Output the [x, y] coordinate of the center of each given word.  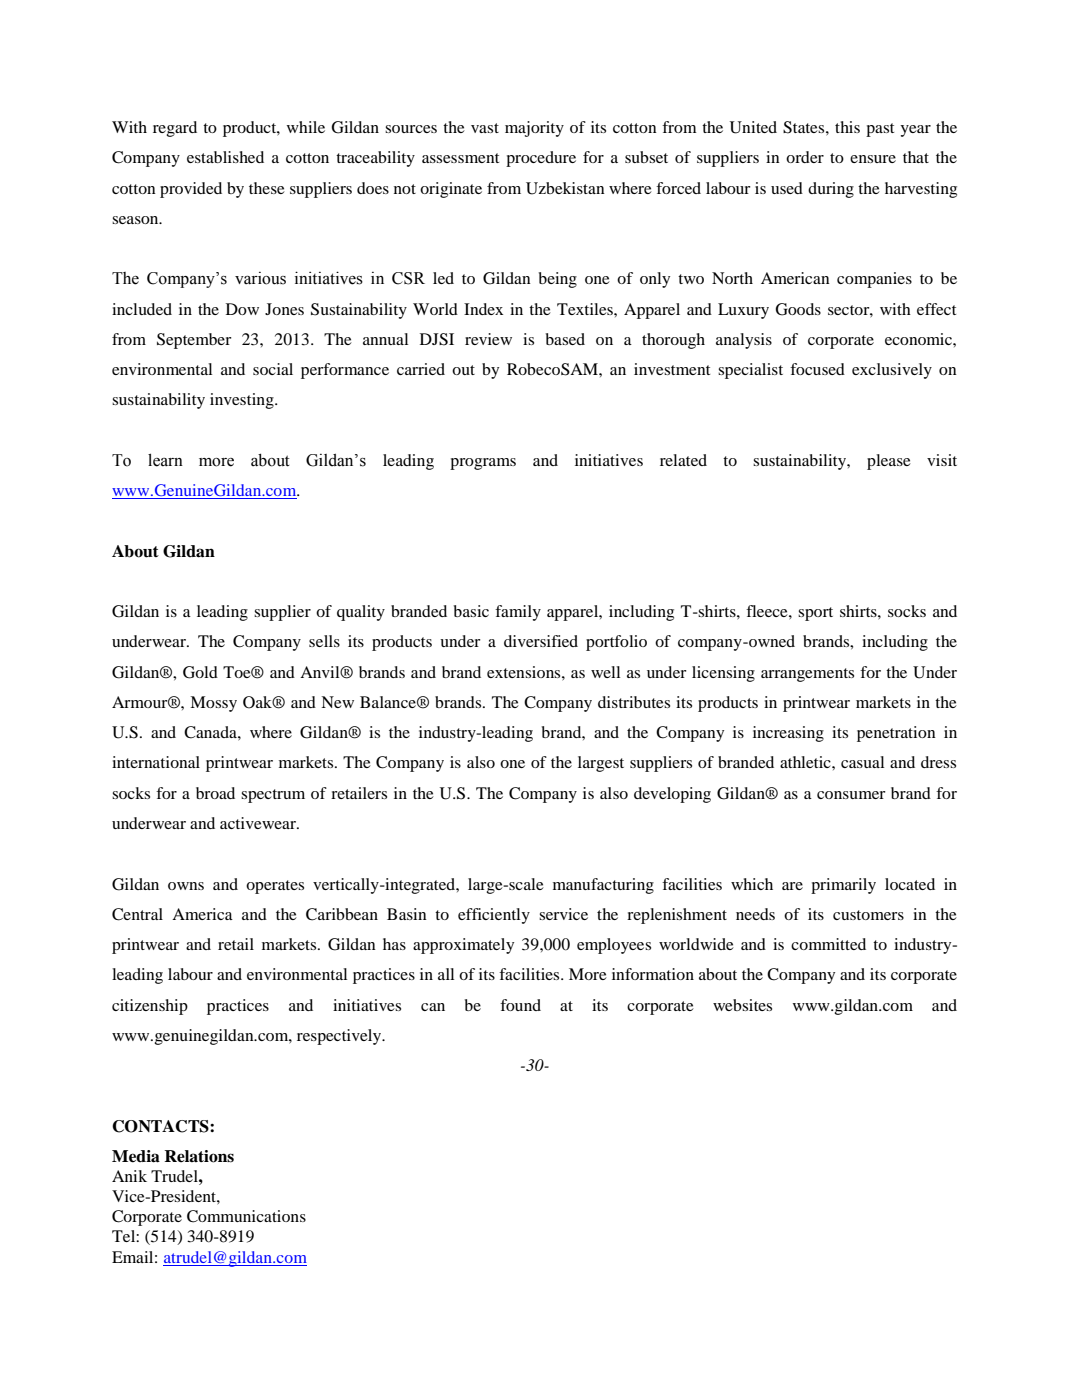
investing [243, 401]
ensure [873, 159]
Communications [246, 1216]
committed [828, 944]
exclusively [892, 371]
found [520, 1005]
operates [275, 887]
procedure [541, 159]
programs [483, 464]
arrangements [807, 675]
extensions [525, 672]
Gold [200, 672]
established [225, 157]
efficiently [494, 916]
